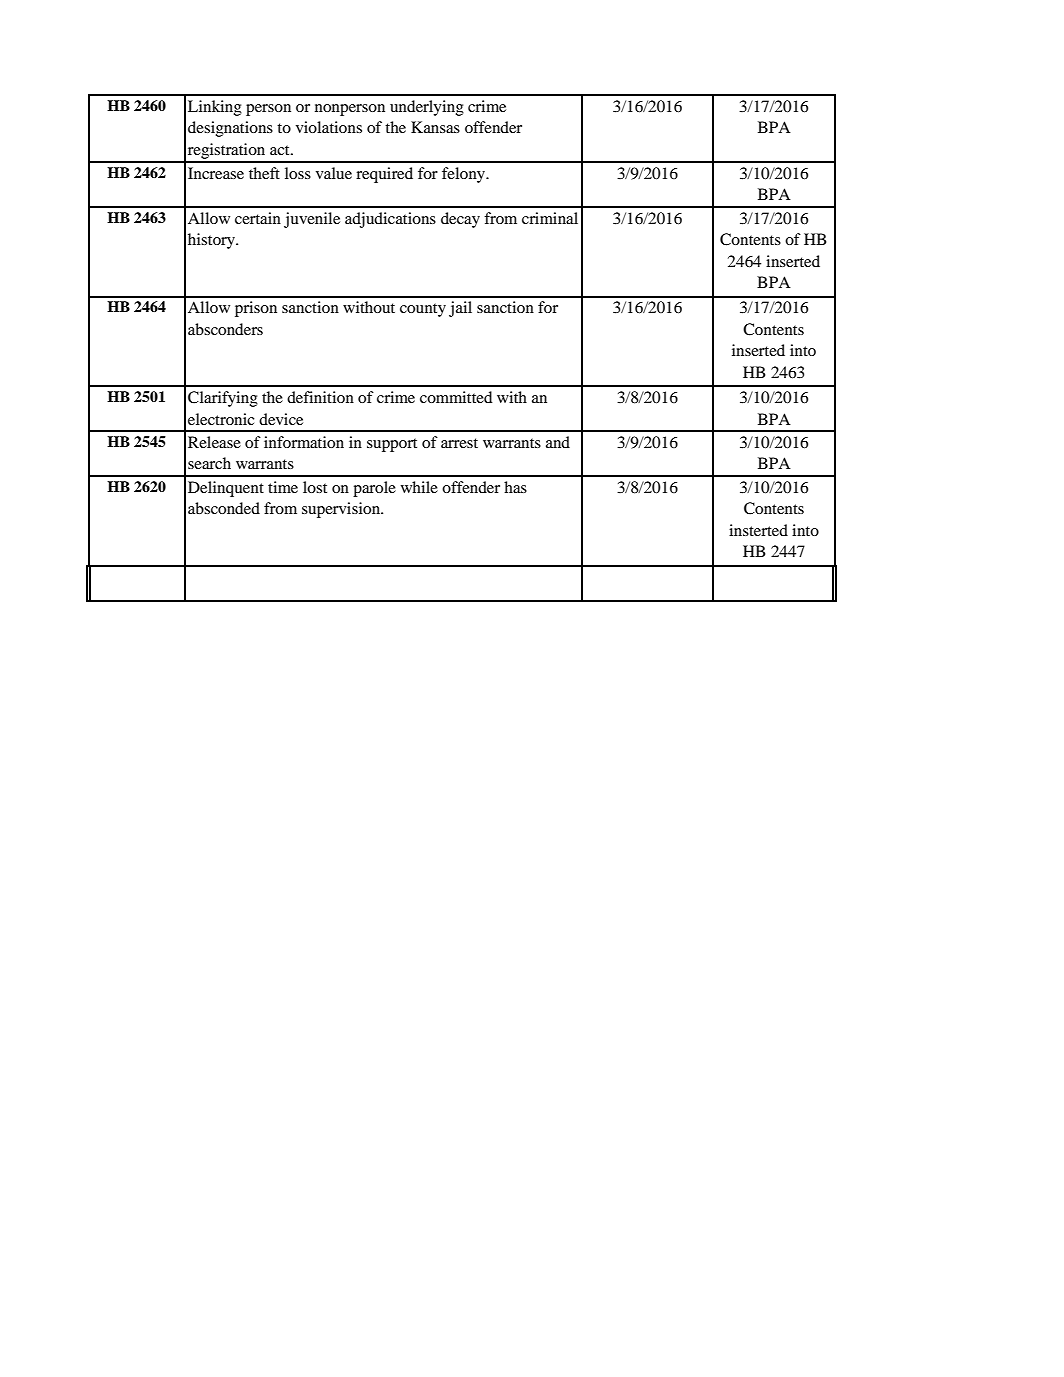 This screenshot has width=1064, height=1377. What do you see at coordinates (226, 489) in the screenshot?
I see `Delinquent` at bounding box center [226, 489].
